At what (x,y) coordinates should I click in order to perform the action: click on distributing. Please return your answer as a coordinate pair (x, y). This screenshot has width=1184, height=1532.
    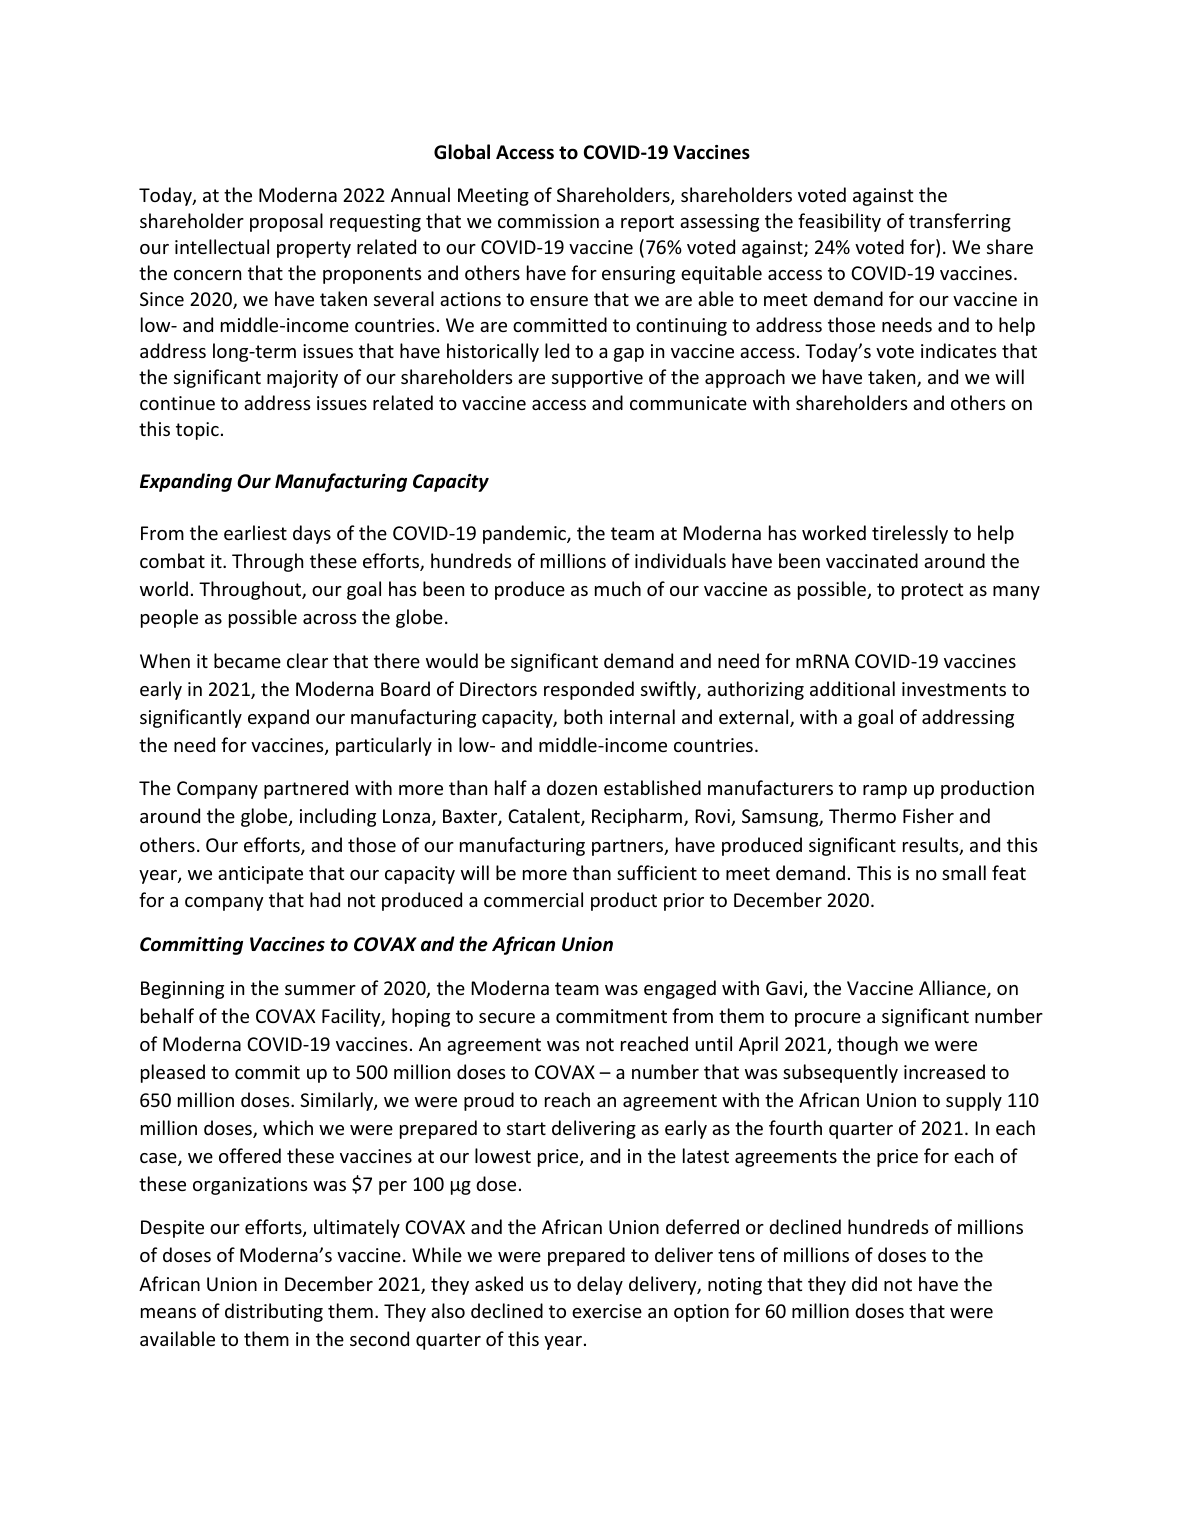
    Looking at the image, I should click on (274, 1312).
